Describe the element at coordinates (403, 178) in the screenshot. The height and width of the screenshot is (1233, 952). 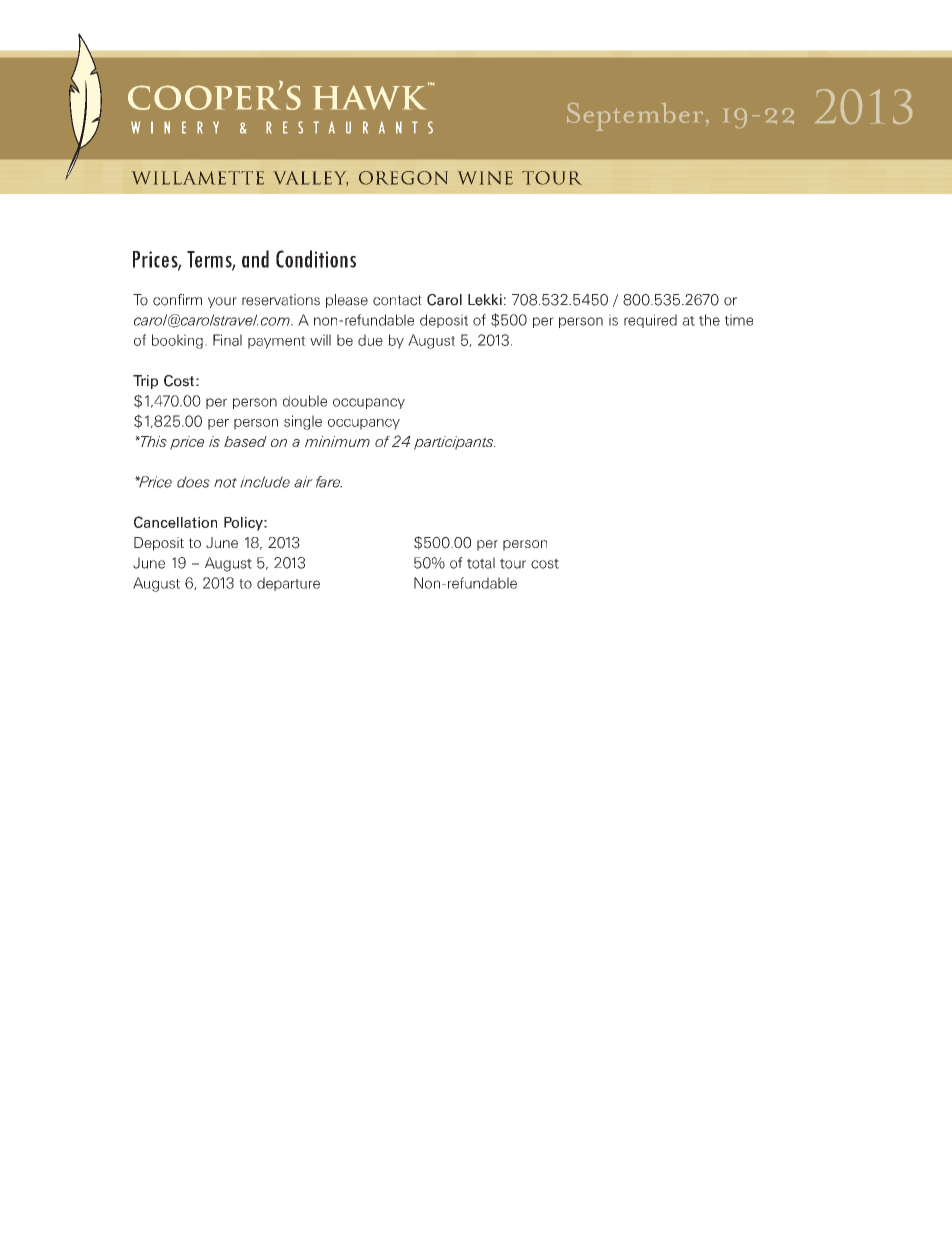
I see `oregon` at that location.
